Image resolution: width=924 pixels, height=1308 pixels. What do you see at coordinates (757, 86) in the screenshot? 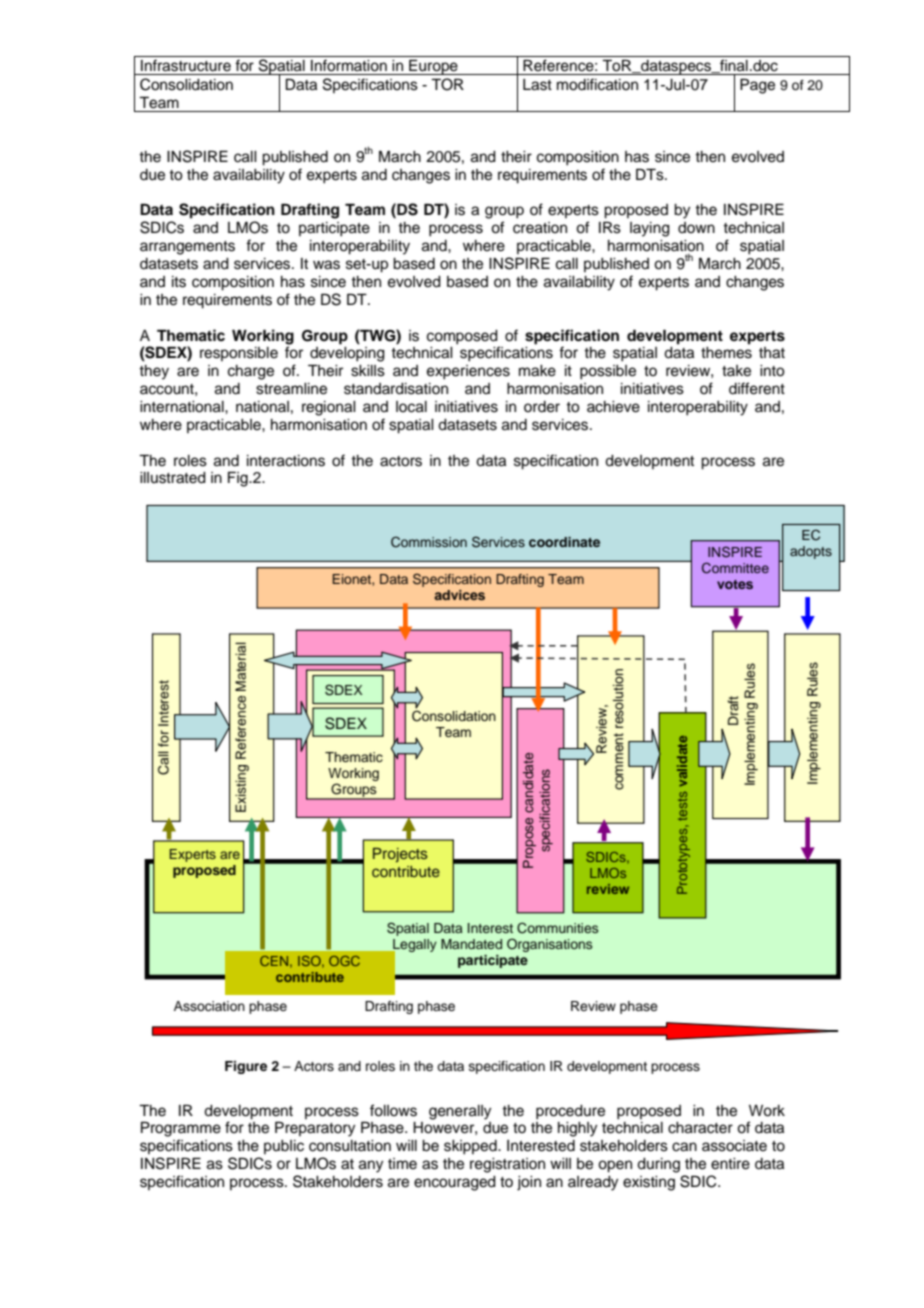
I see `Page` at bounding box center [757, 86].
